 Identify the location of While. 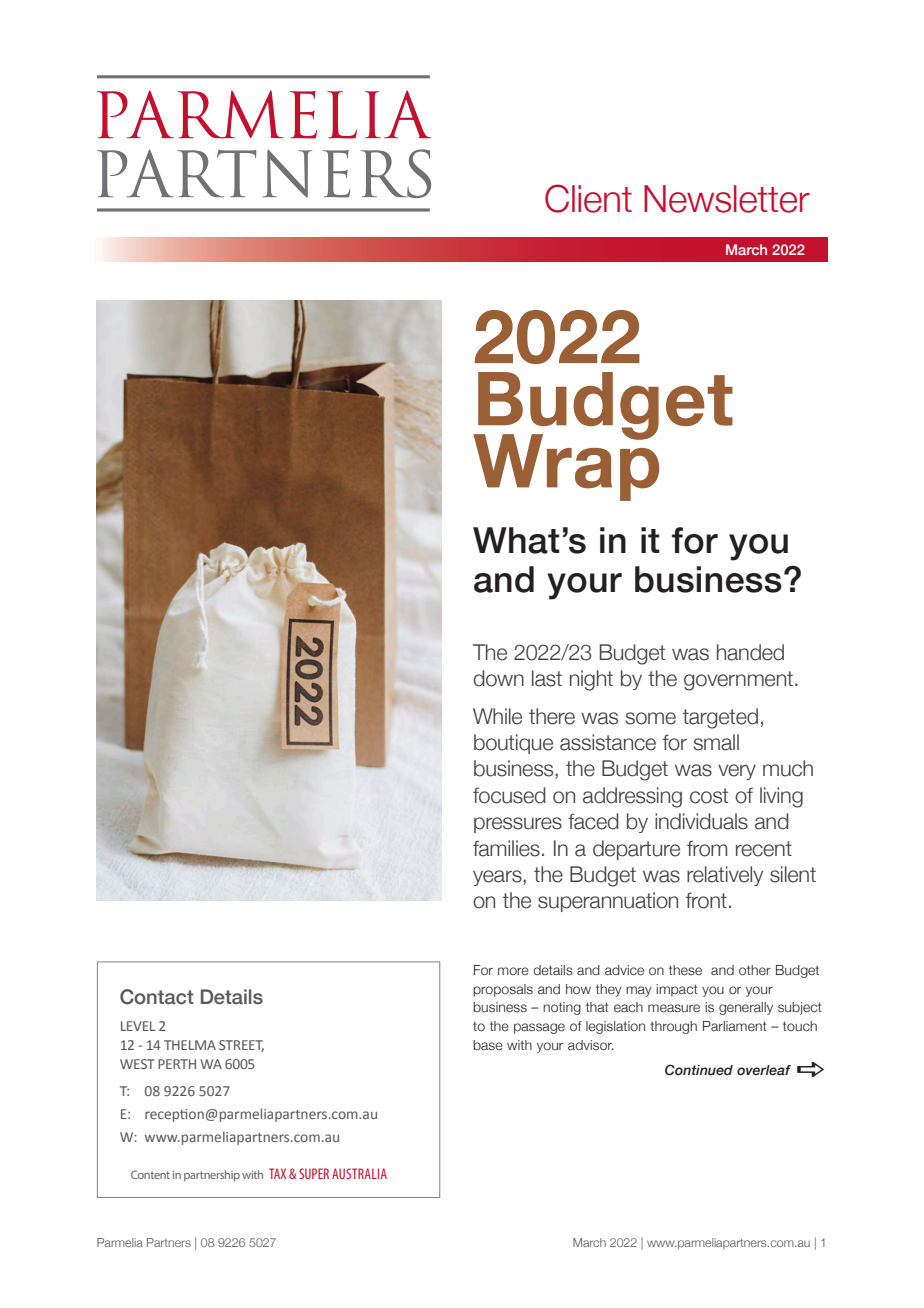
(497, 716).
